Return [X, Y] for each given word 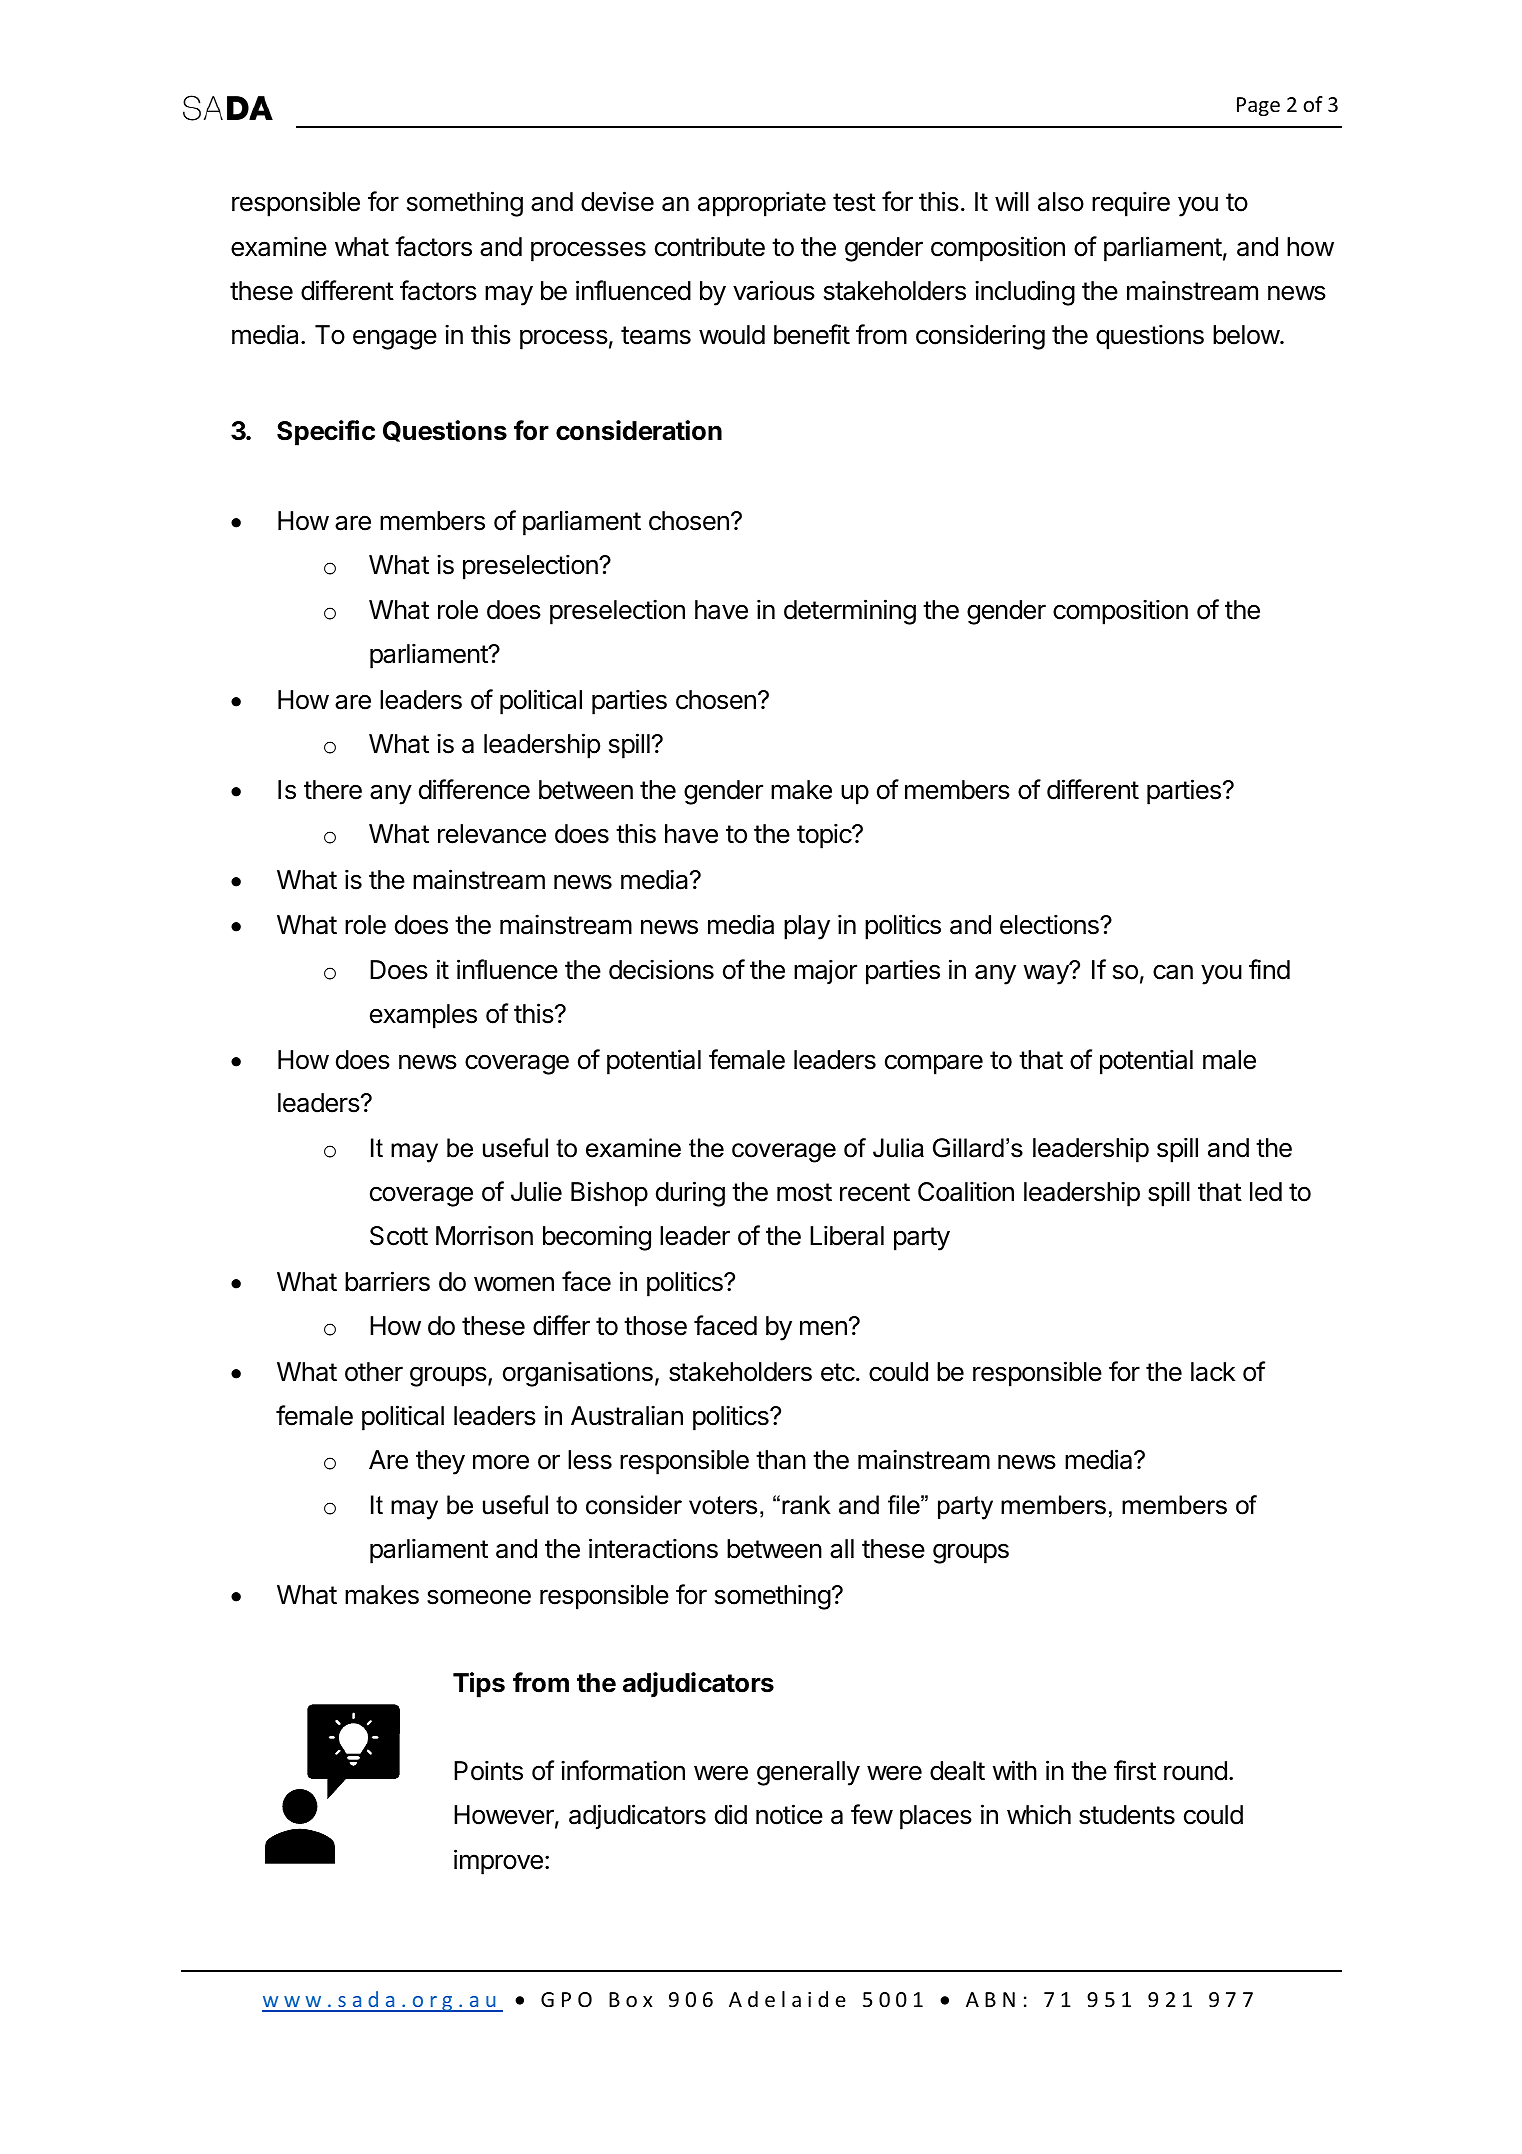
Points [488, 1770]
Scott [399, 1236]
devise [617, 201]
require [1131, 204]
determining [850, 612]
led [1266, 1192]
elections [1050, 924]
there [333, 790]
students [1127, 1815]
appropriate [762, 204]
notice [789, 1814]
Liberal [847, 1235]
